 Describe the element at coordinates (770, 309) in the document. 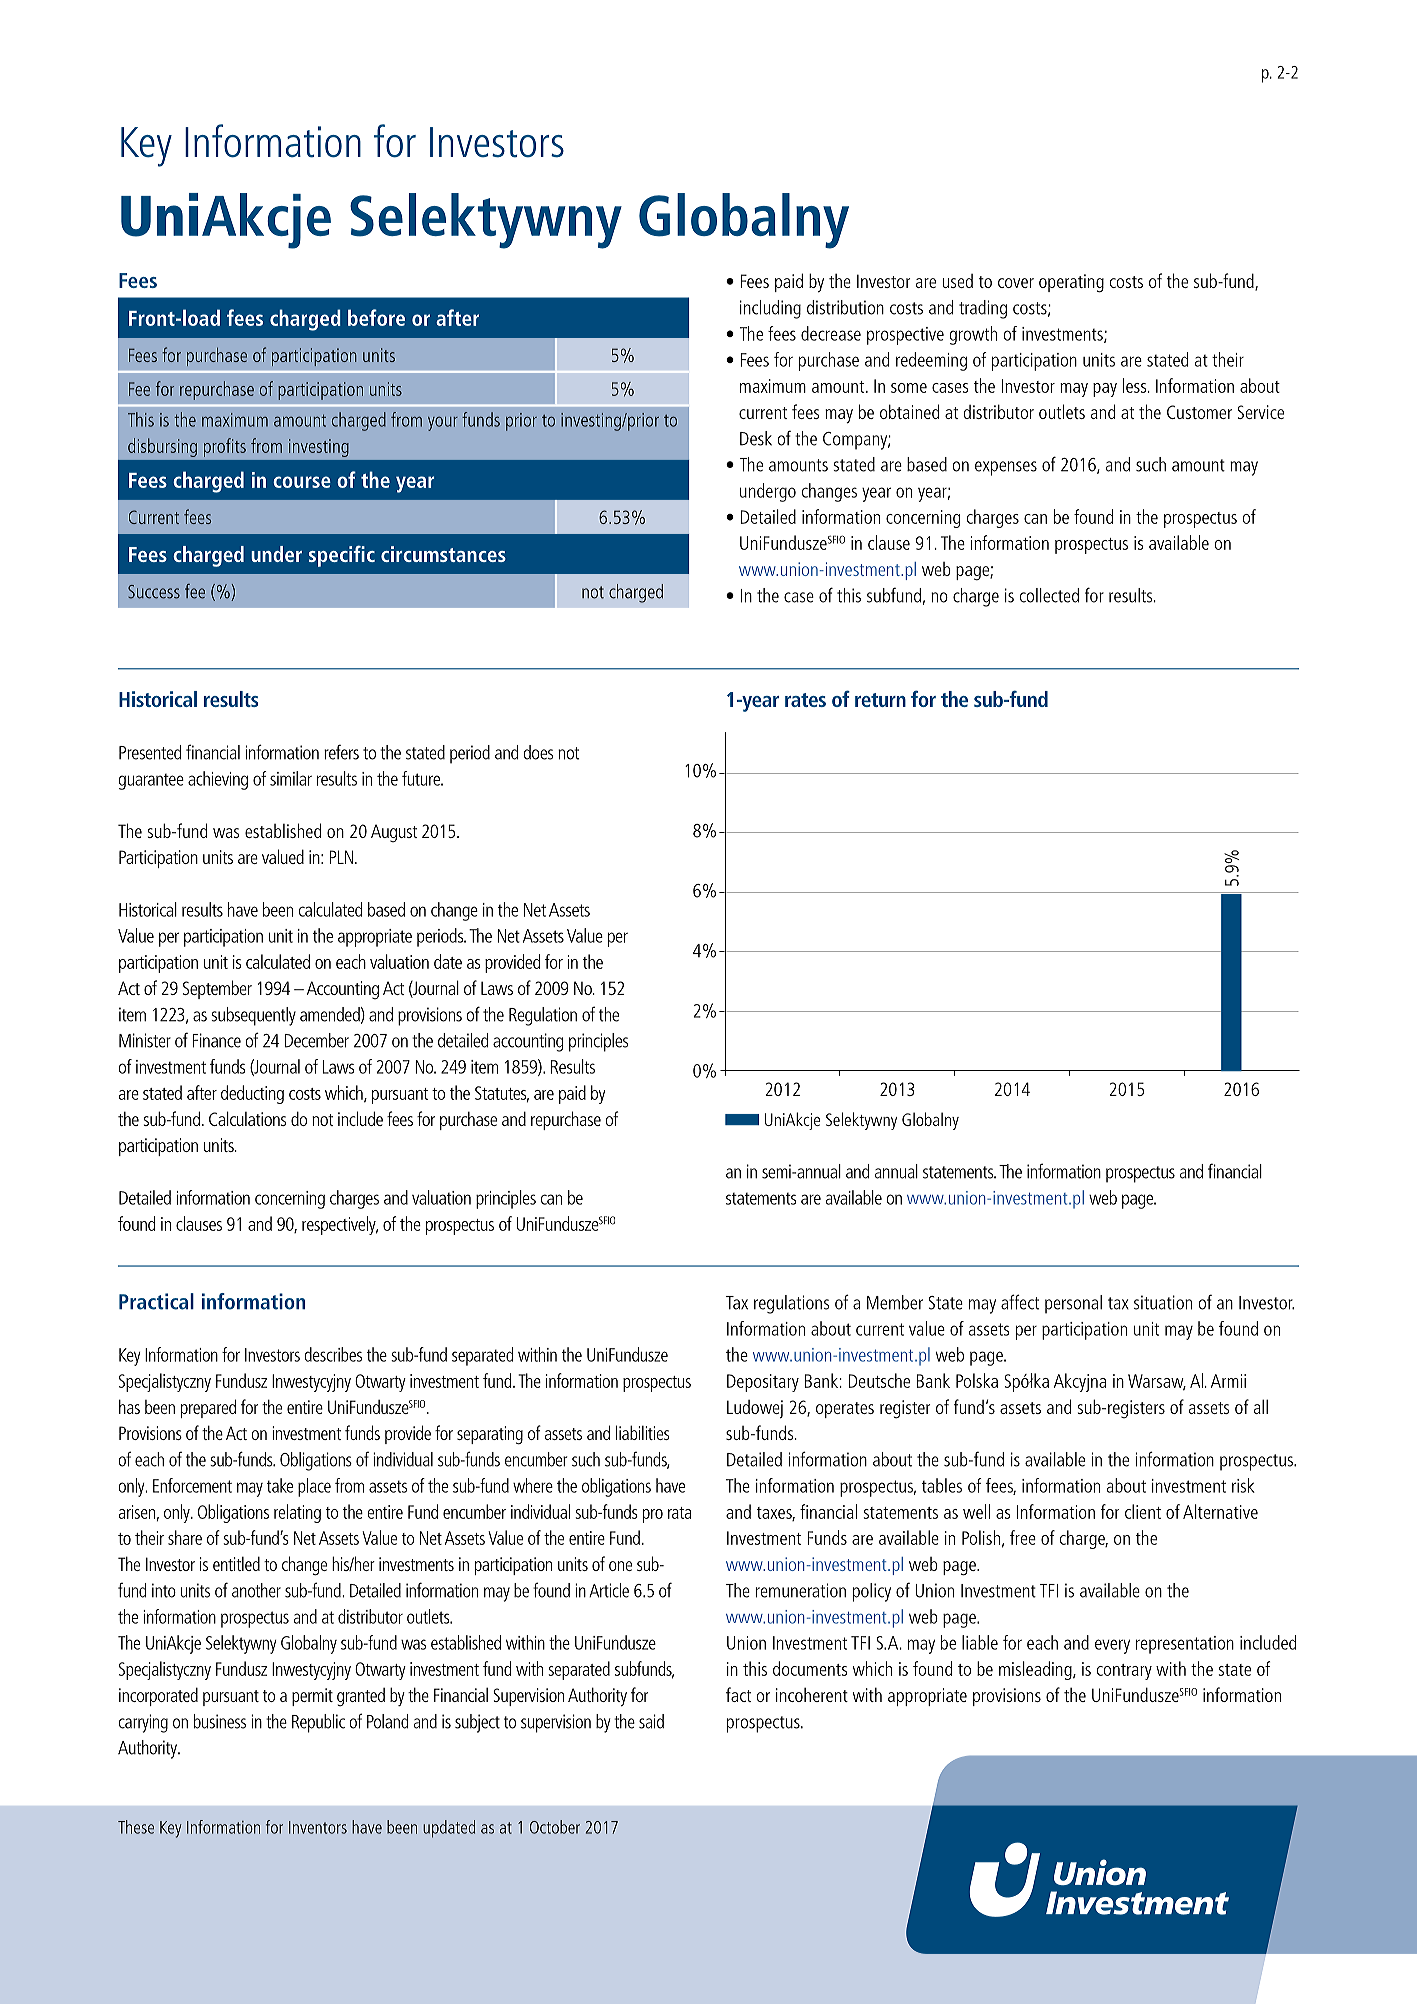

I see `including` at that location.
